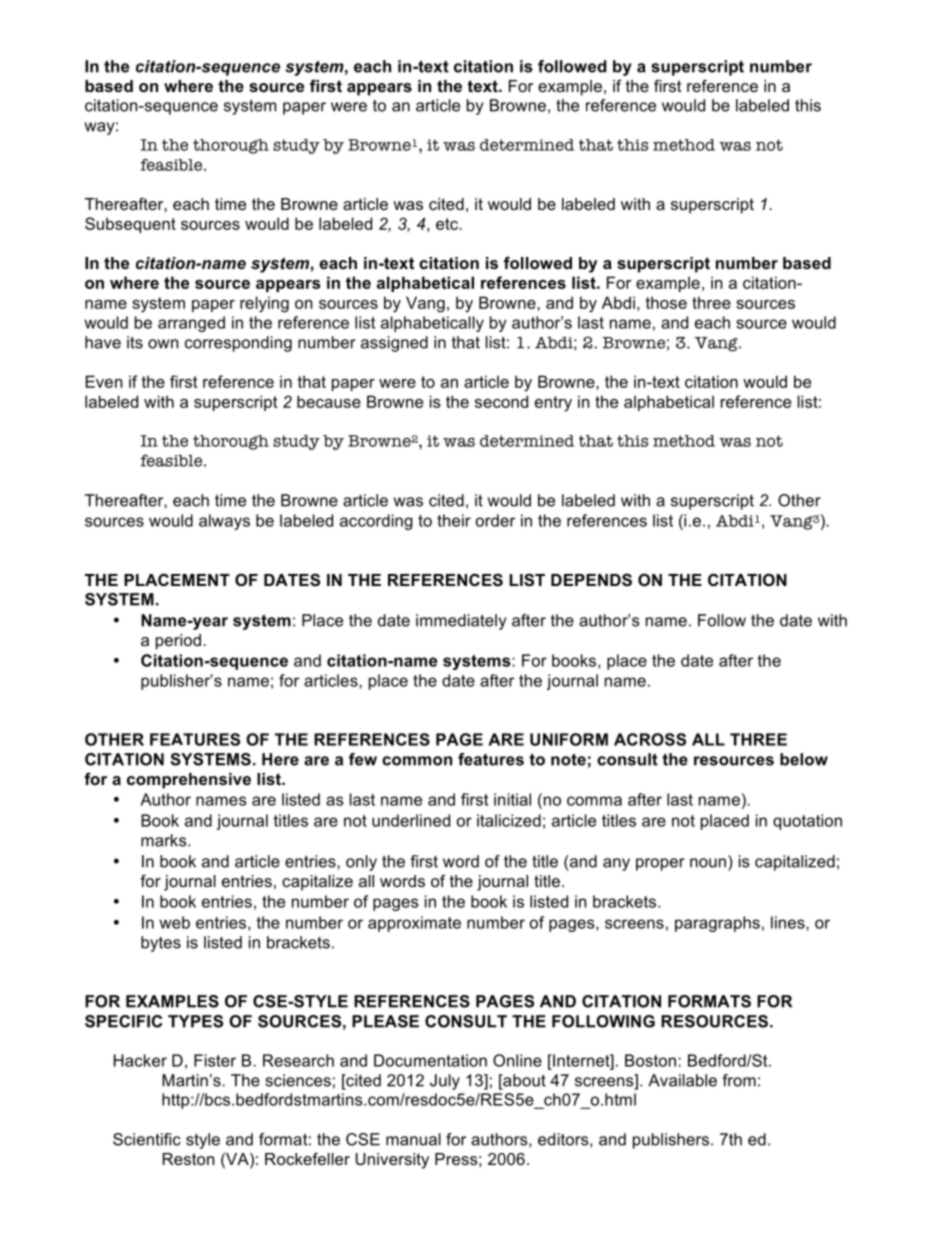 The width and height of the image is (952, 1233). What do you see at coordinates (708, 863) in the image?
I see `noun` at bounding box center [708, 863].
